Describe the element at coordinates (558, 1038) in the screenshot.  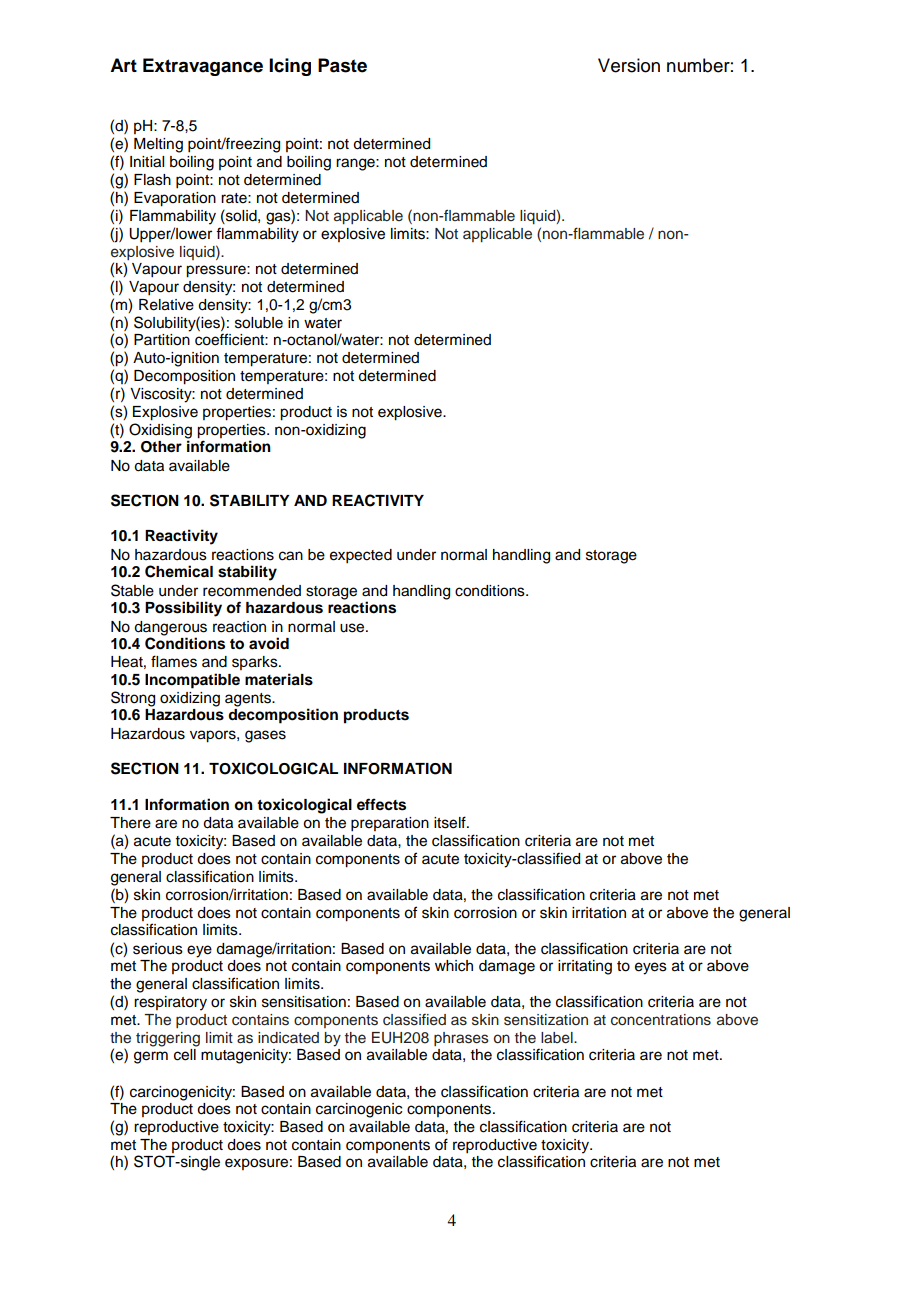
I see `label` at that location.
